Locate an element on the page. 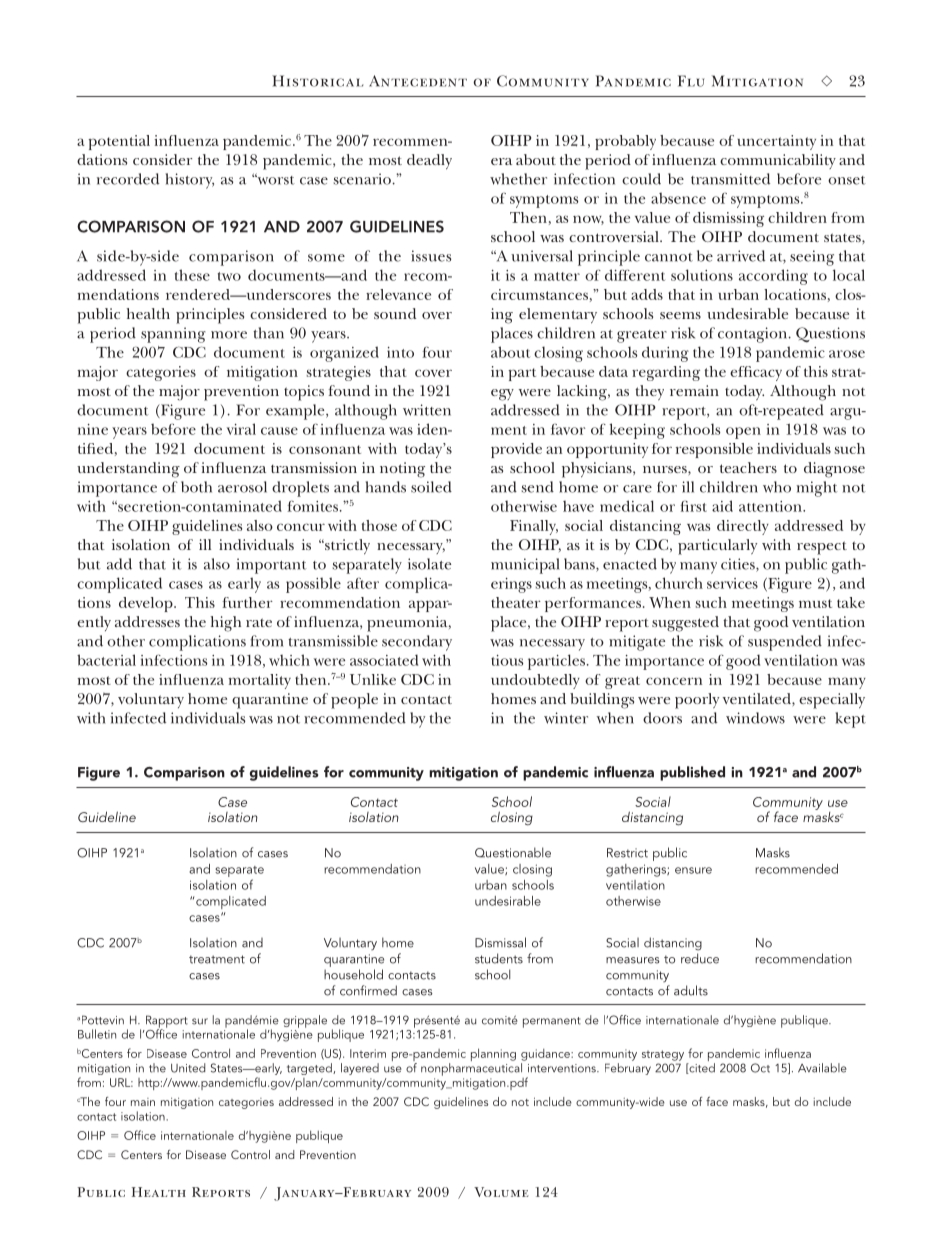  uncertainty is located at coordinates (776, 142).
